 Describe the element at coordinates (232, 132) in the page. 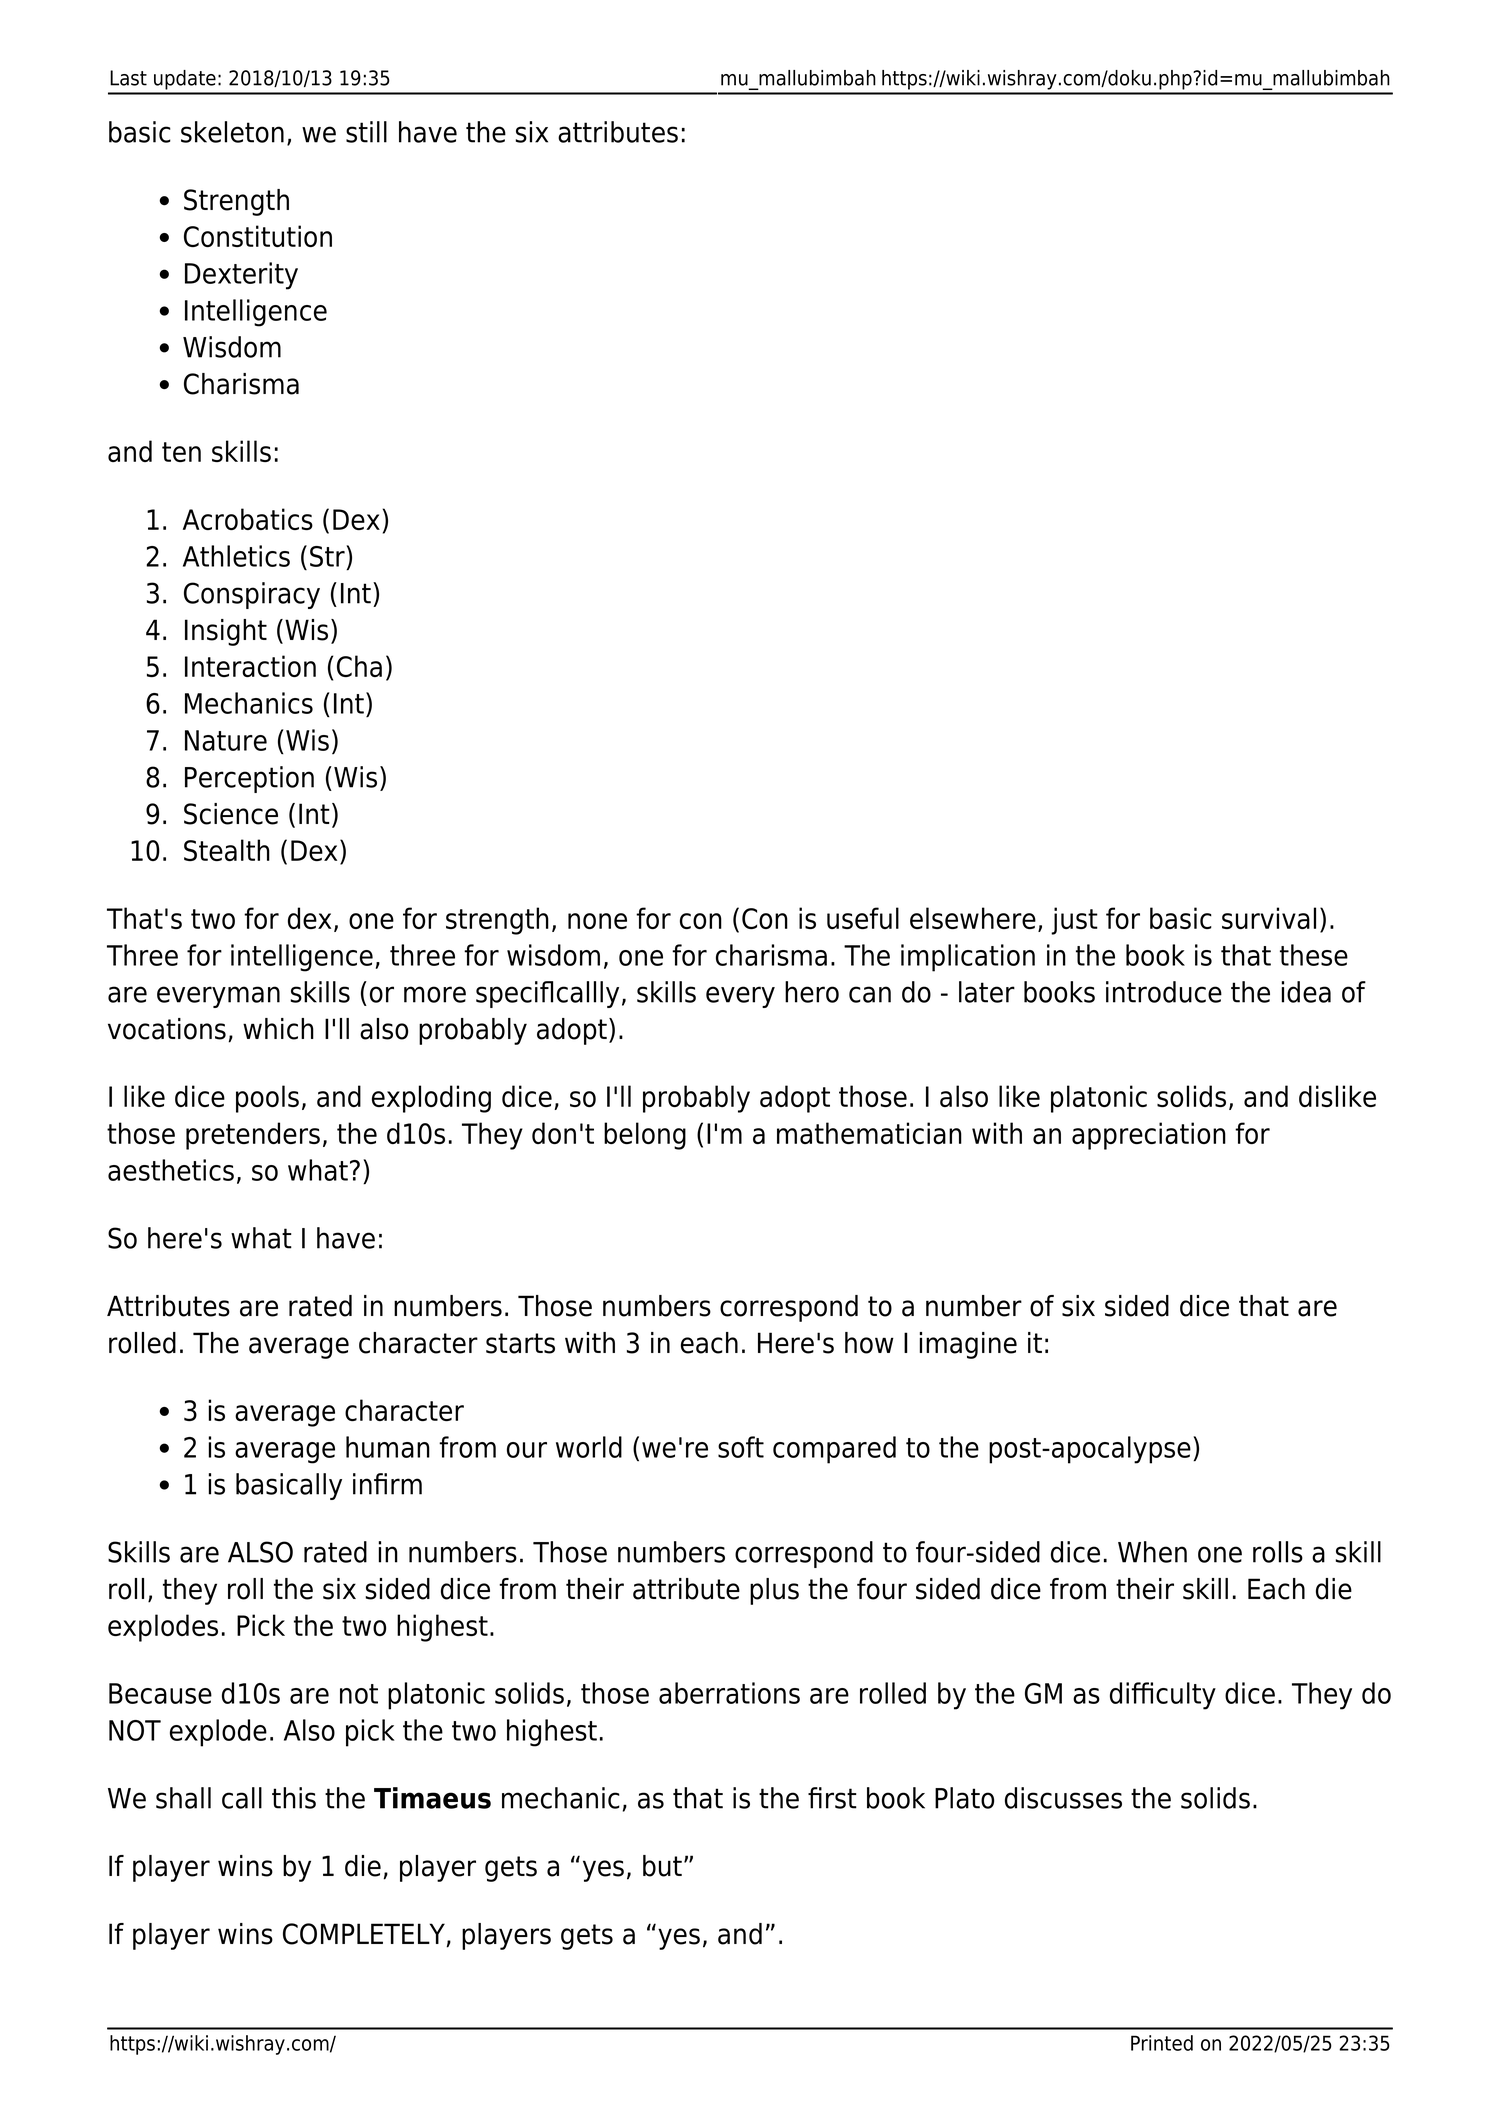

I see `skeleton` at that location.
